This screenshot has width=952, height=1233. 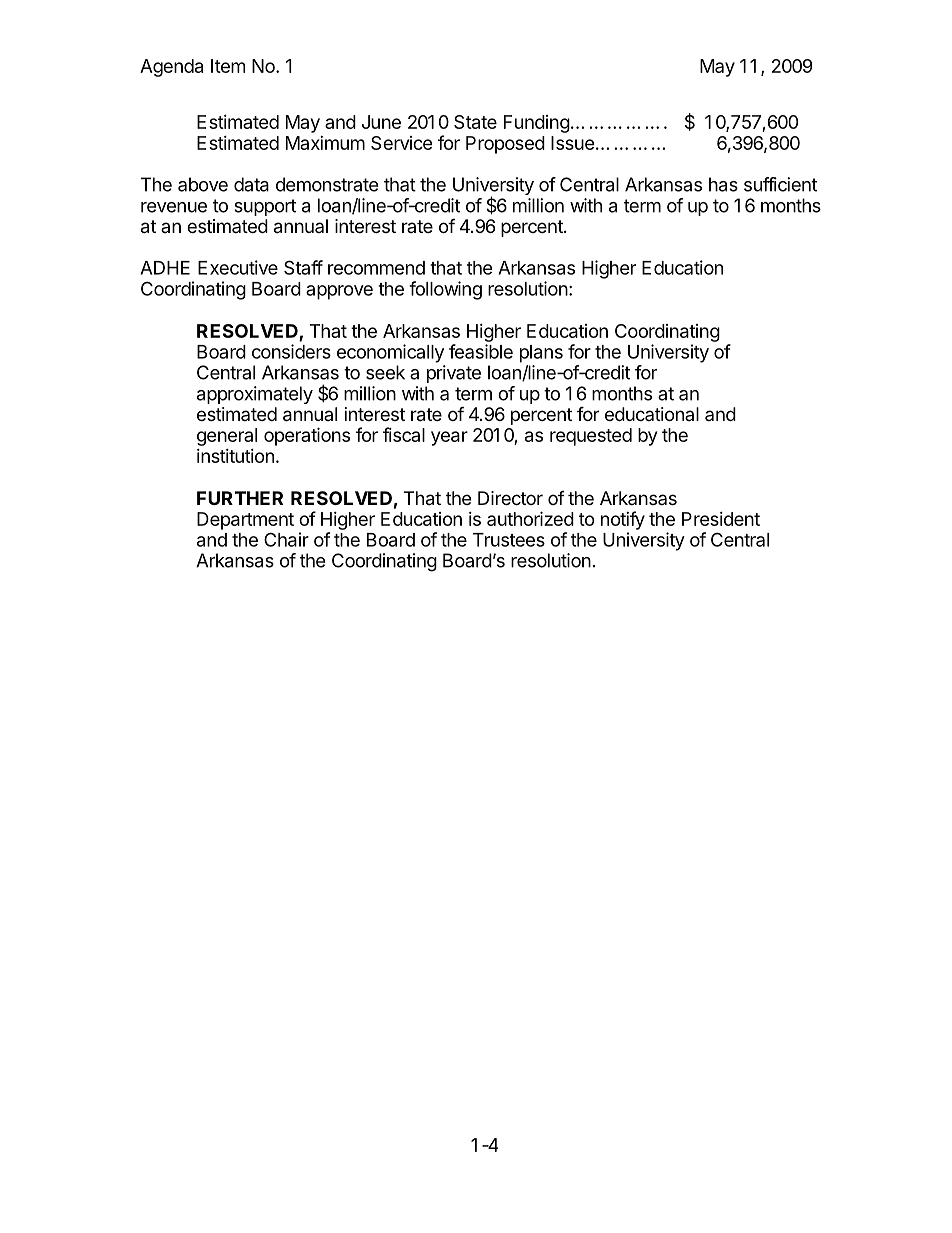 What do you see at coordinates (228, 66) in the screenshot?
I see `Item` at bounding box center [228, 66].
